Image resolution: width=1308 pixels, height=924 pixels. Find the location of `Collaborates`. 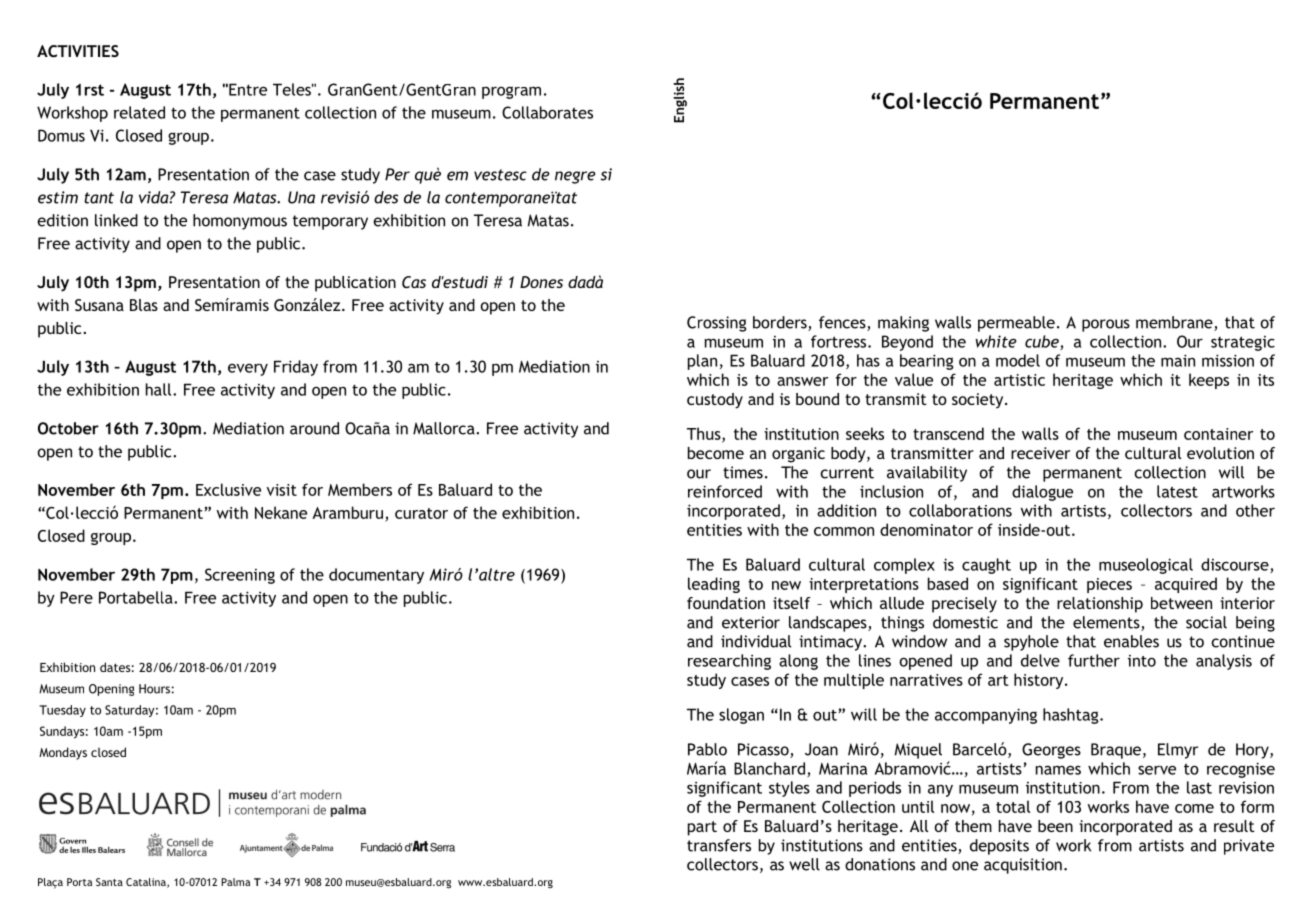

Collaborates is located at coordinates (547, 112).
